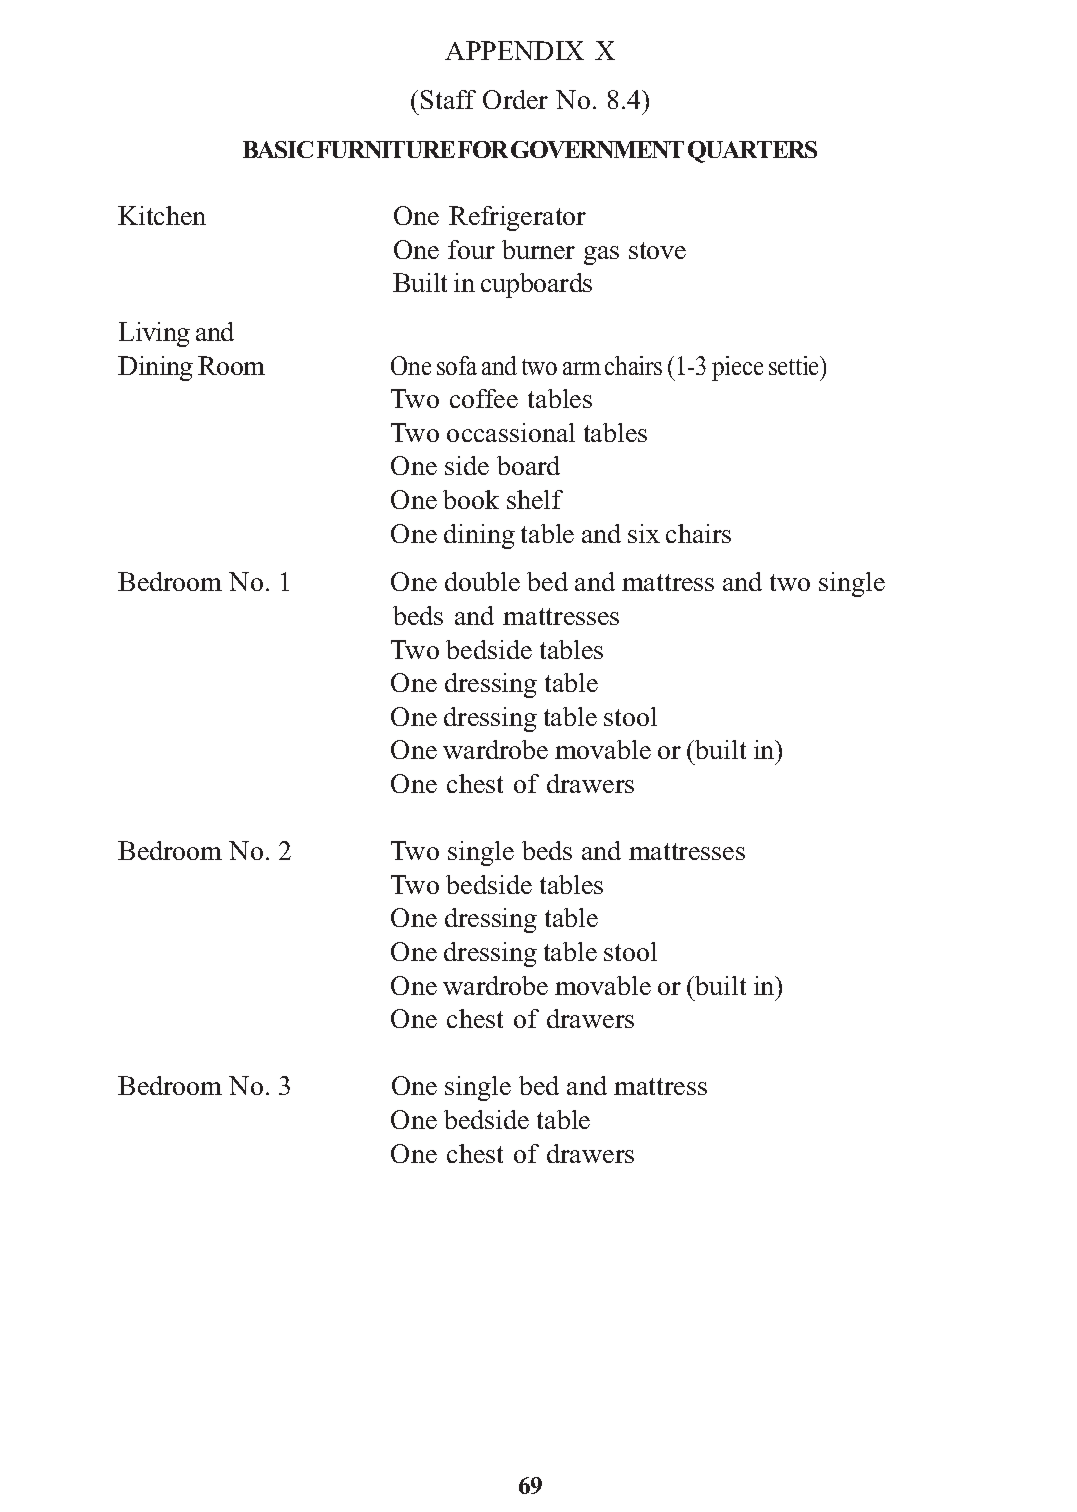  What do you see at coordinates (515, 99) in the page?
I see `Order` at bounding box center [515, 99].
